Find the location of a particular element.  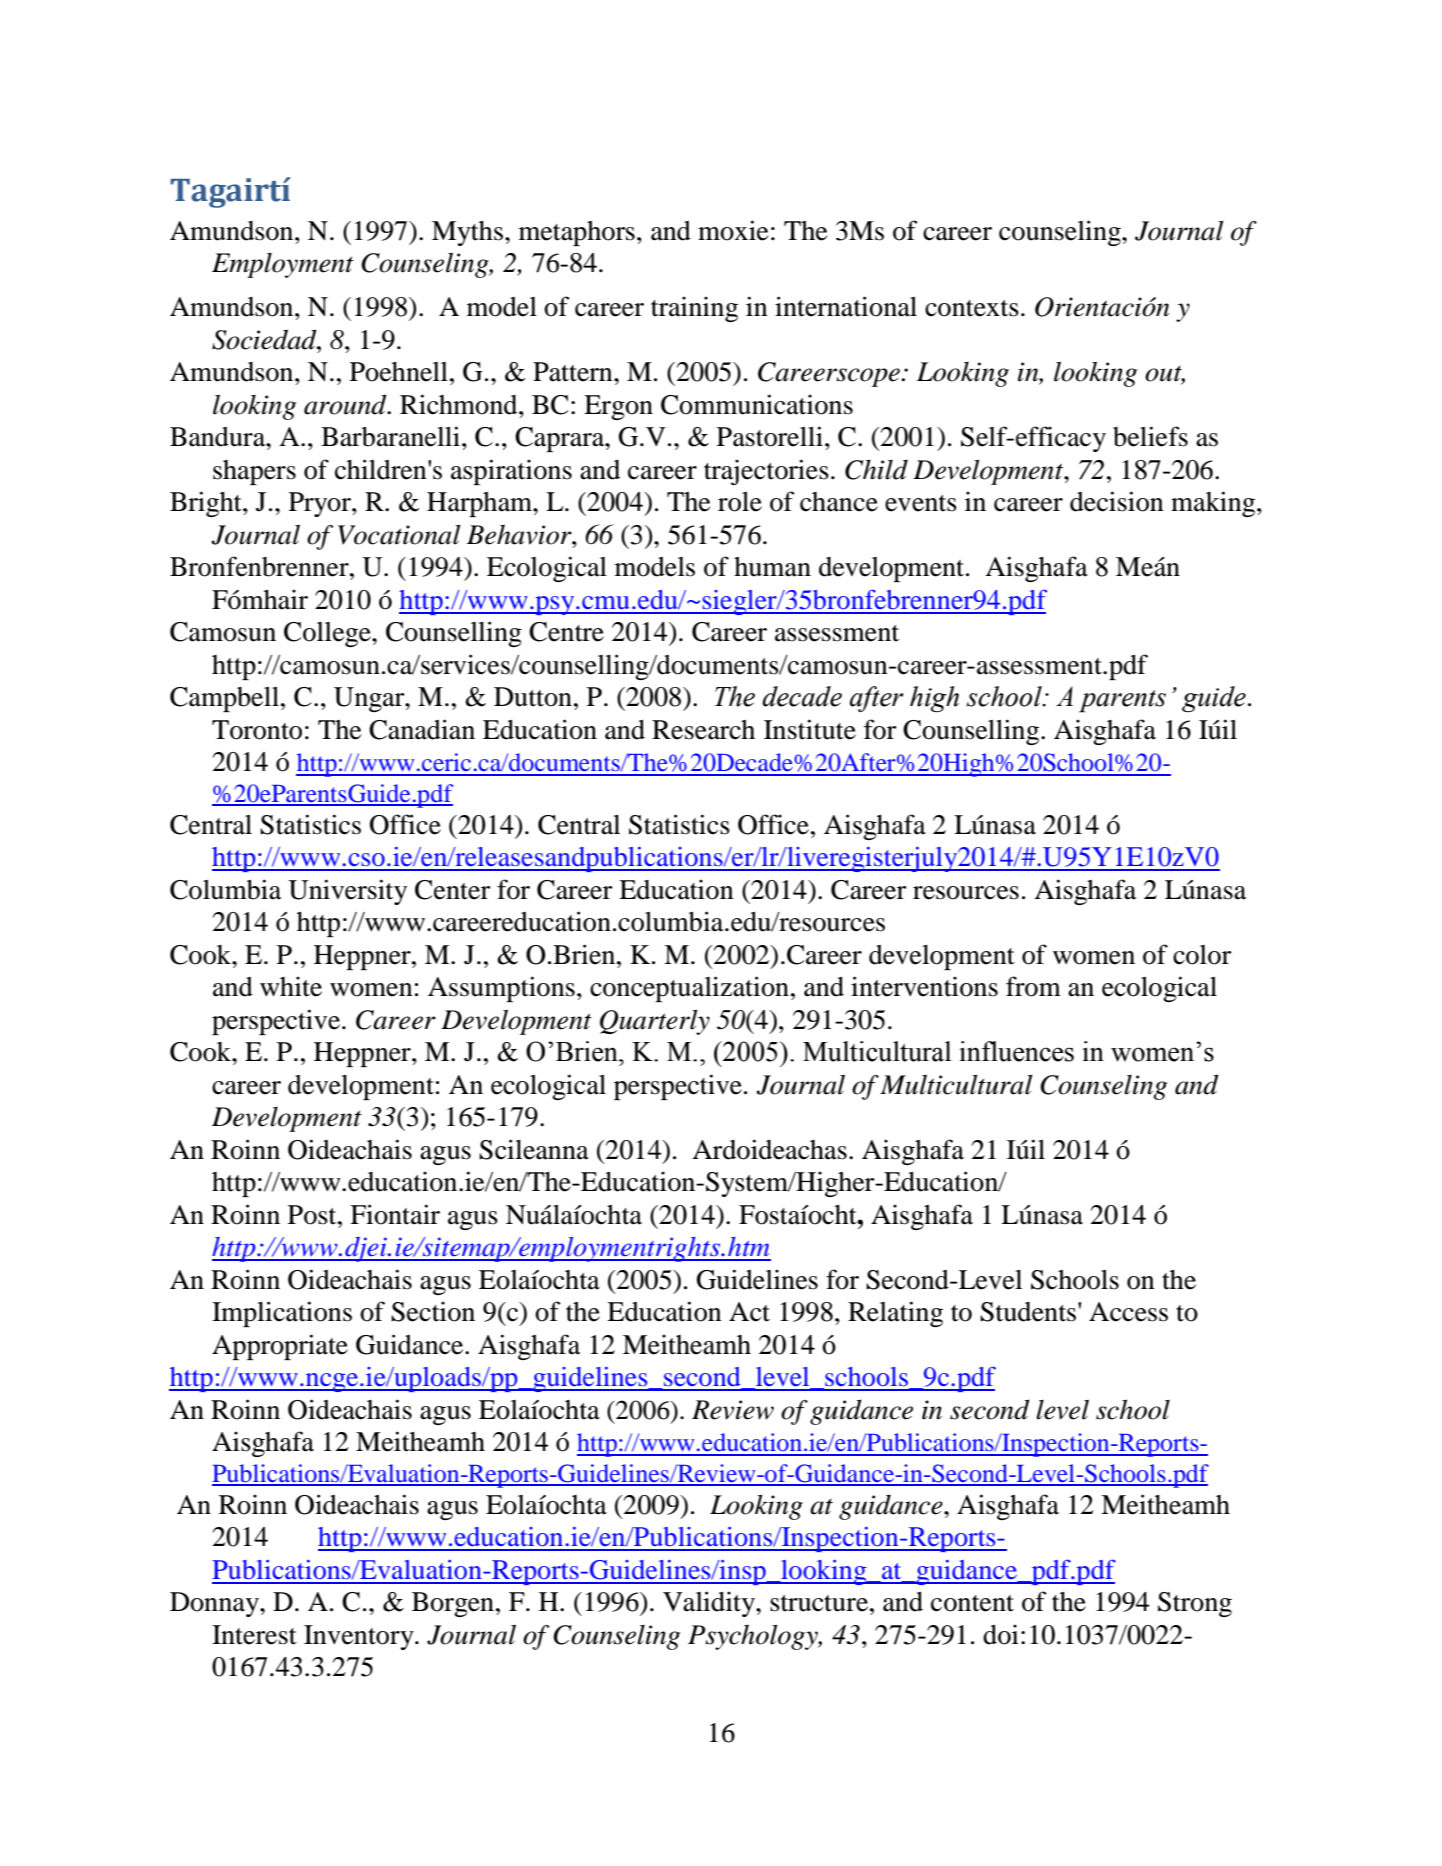

Myths is located at coordinates (467, 233).
